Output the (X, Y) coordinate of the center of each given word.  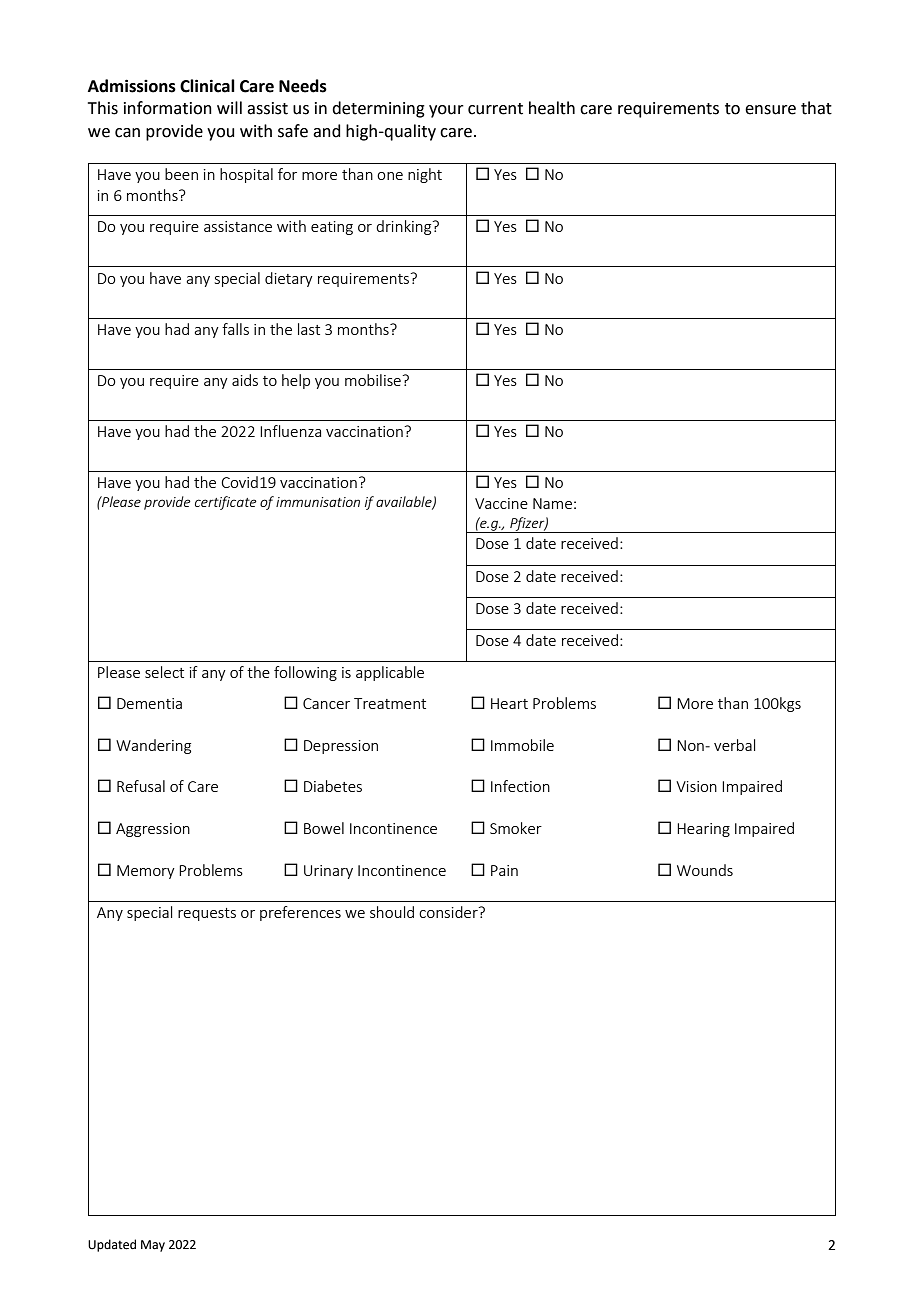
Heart (509, 703)
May (153, 1246)
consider (449, 912)
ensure (770, 110)
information (168, 108)
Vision (696, 786)
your (446, 111)
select (164, 672)
